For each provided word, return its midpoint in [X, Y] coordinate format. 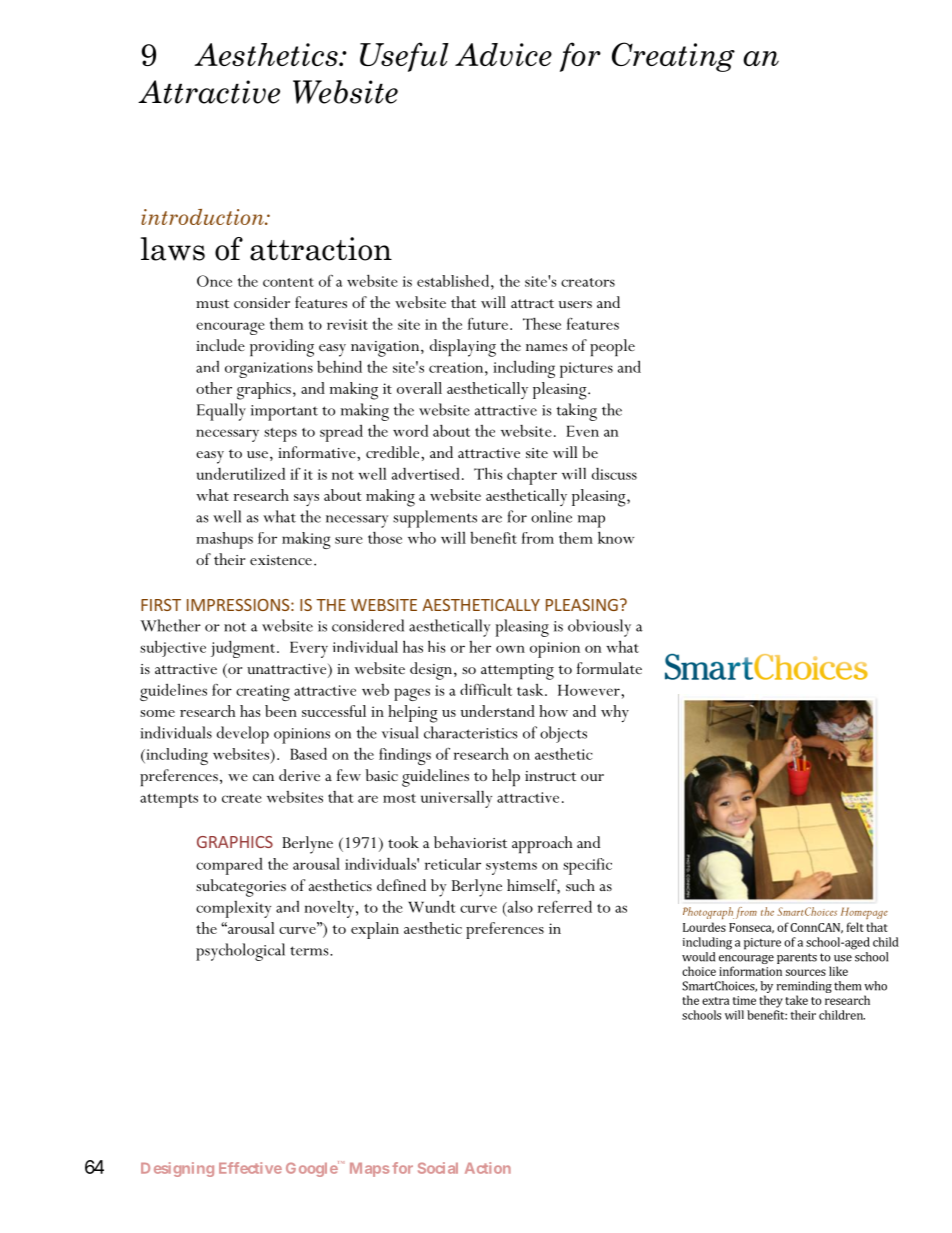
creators [588, 282]
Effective [250, 1168]
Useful [404, 57]
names [546, 347]
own [510, 649]
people [612, 347]
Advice [503, 54]
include [220, 345]
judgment [244, 649]
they [771, 1001]
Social [438, 1168]
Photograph [708, 913]
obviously [599, 628]
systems [511, 868]
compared [229, 866]
